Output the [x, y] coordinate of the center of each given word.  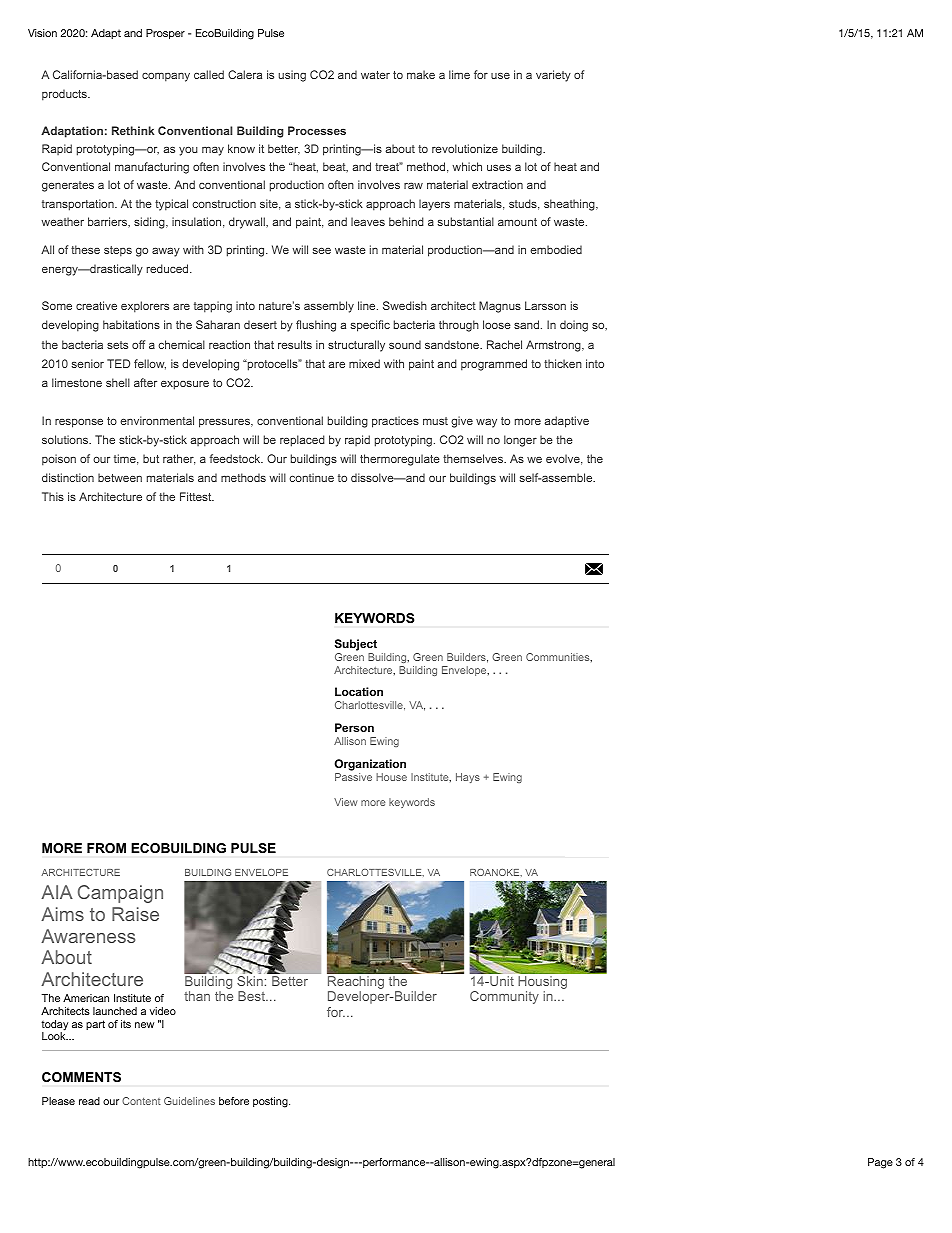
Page [880, 1163]
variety [553, 76]
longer [520, 441]
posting [271, 1102]
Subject [356, 645]
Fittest [197, 496]
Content [141, 1101]
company [166, 77]
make [421, 74]
